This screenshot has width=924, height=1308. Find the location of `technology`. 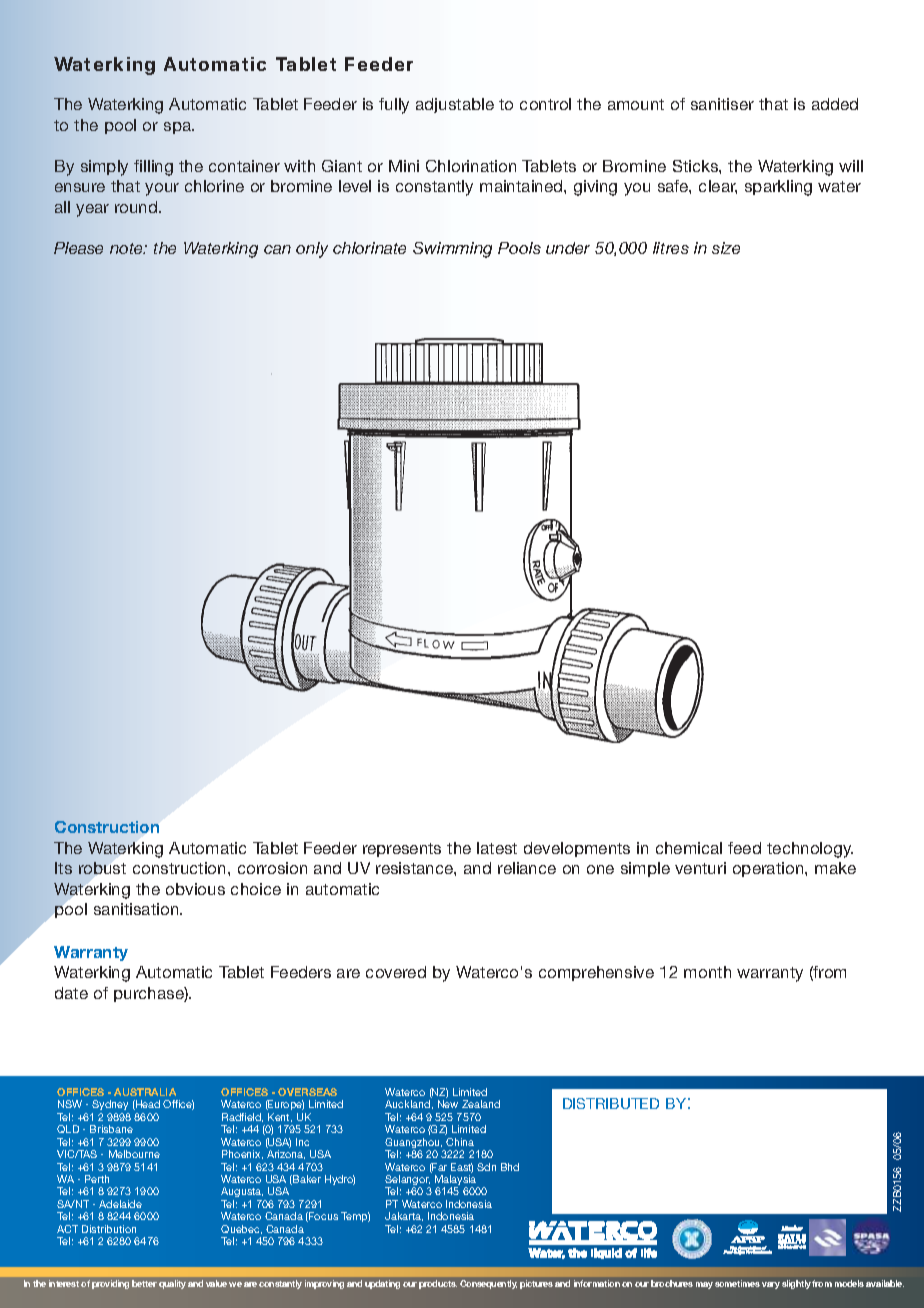

technology is located at coordinates (810, 850).
